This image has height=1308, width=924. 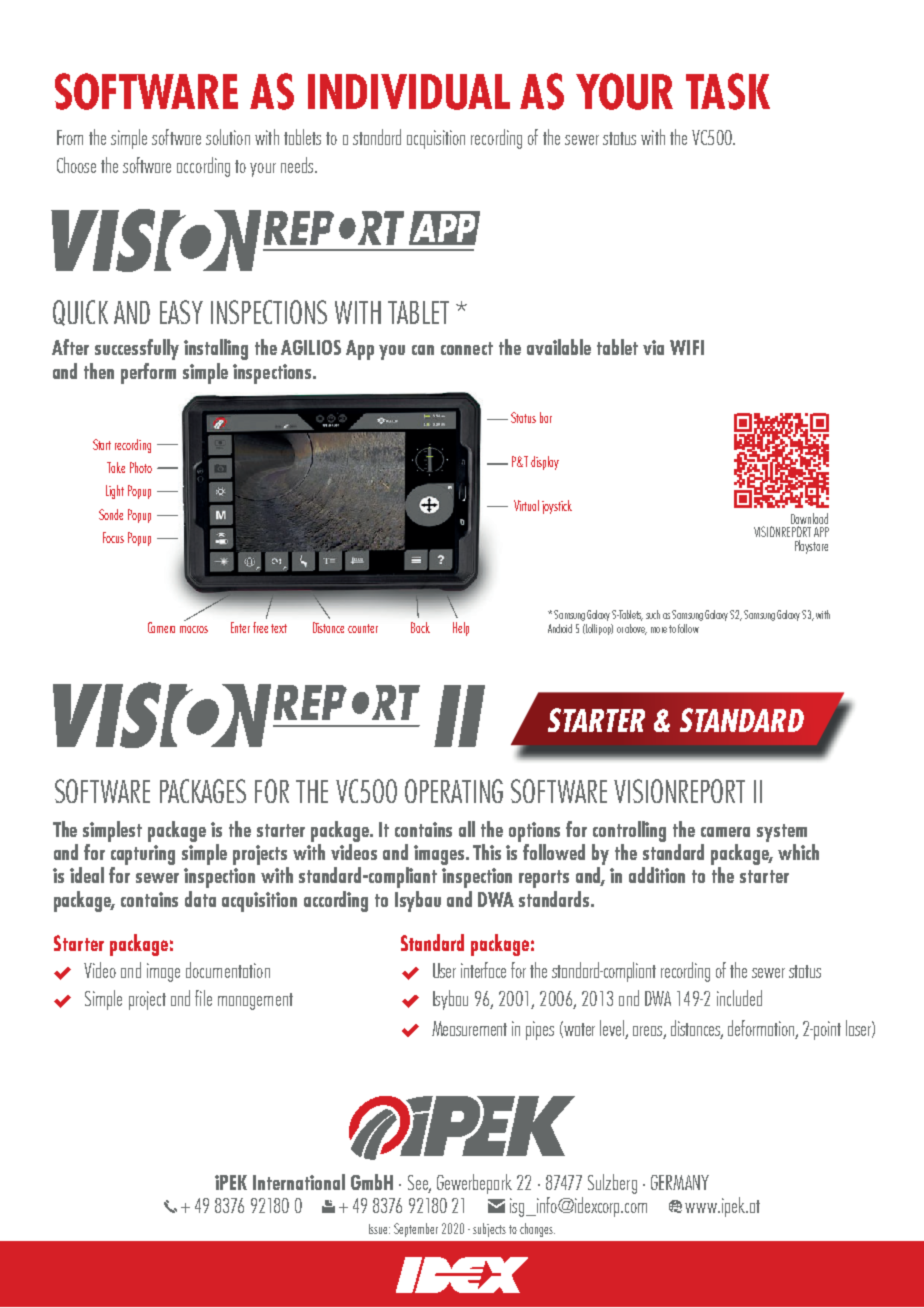 What do you see at coordinates (680, 1182) in the image?
I see `GERMANY` at bounding box center [680, 1182].
